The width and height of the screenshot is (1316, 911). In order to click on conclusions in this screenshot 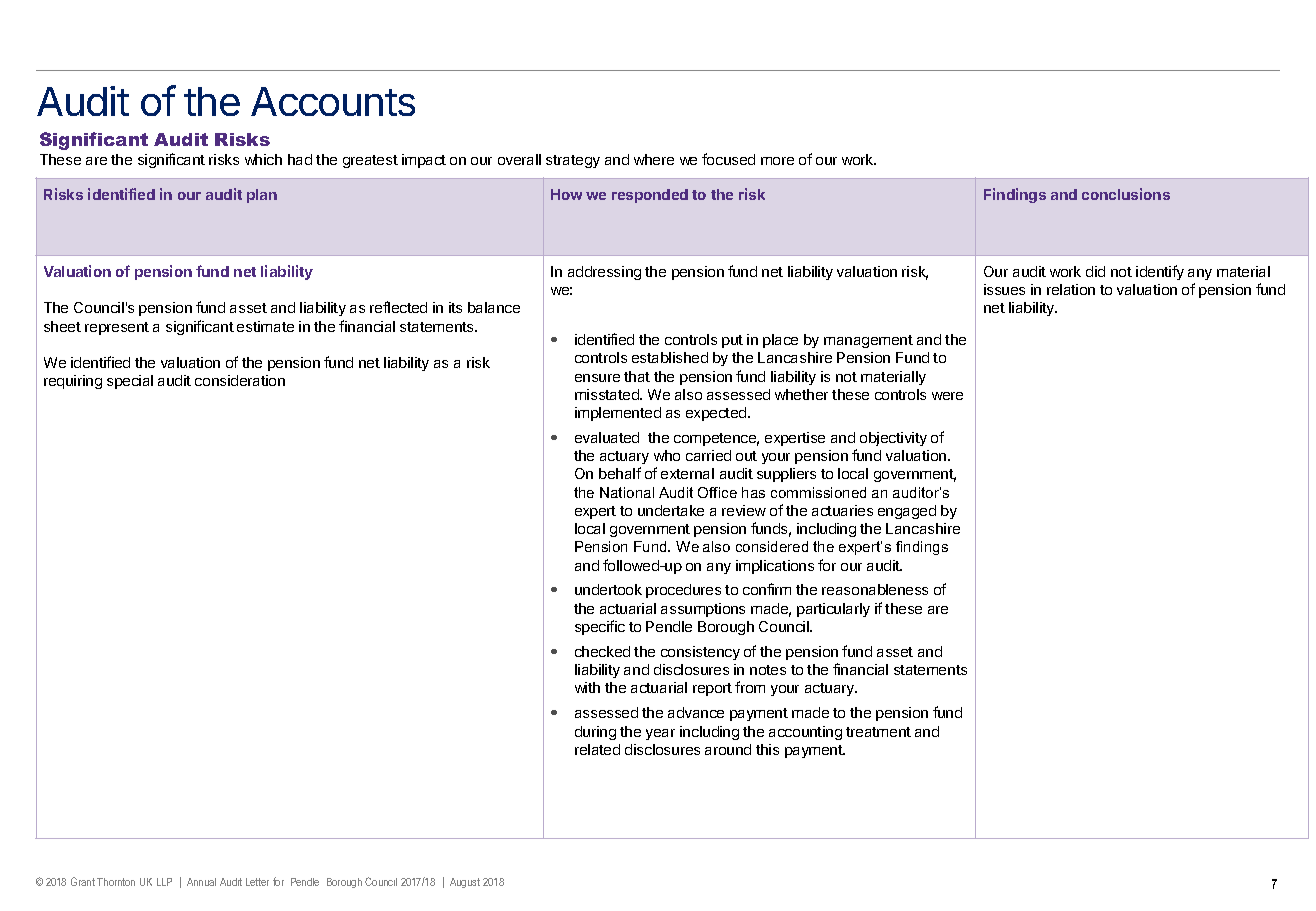, I will do `click(1126, 194)`.
